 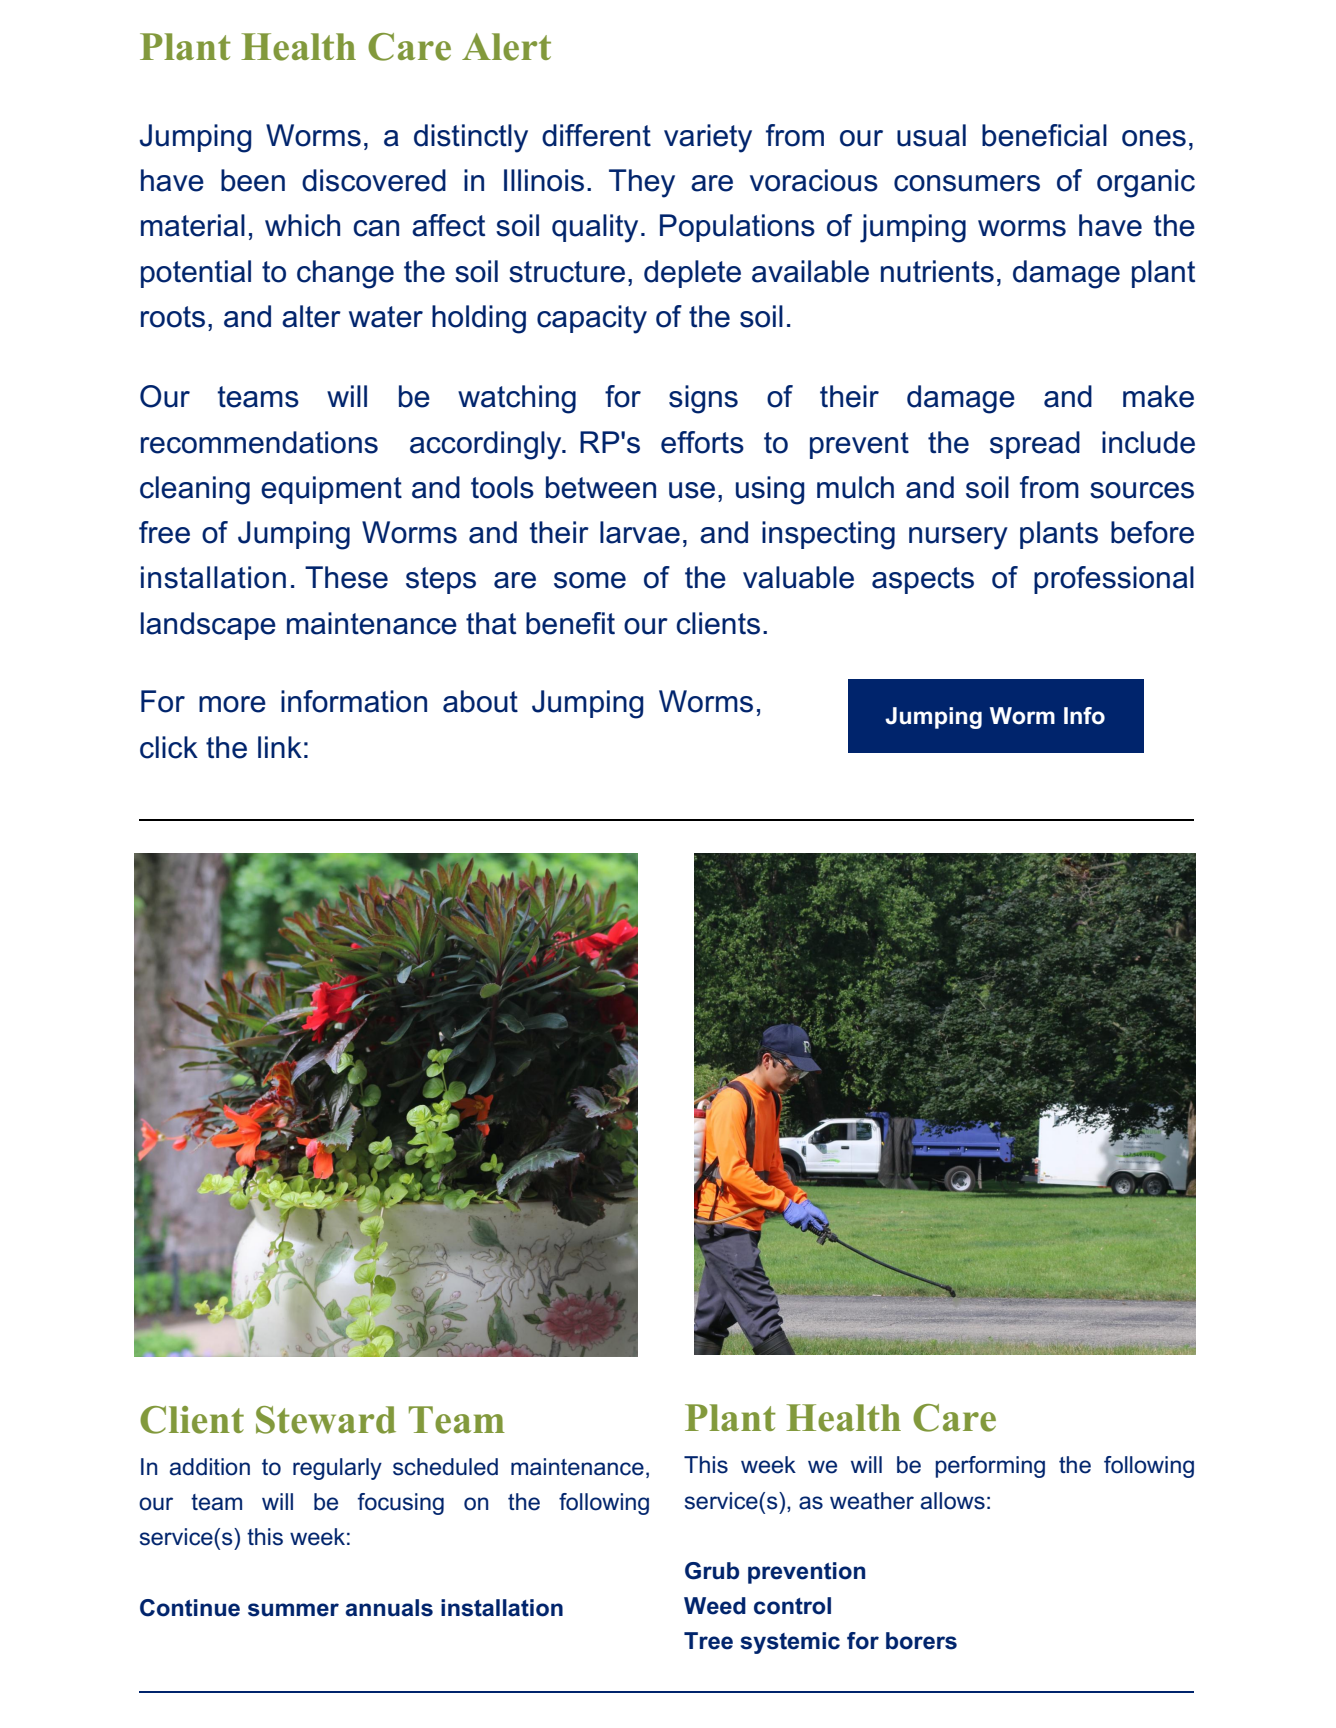 I want to click on scheduled, so click(x=445, y=1467).
